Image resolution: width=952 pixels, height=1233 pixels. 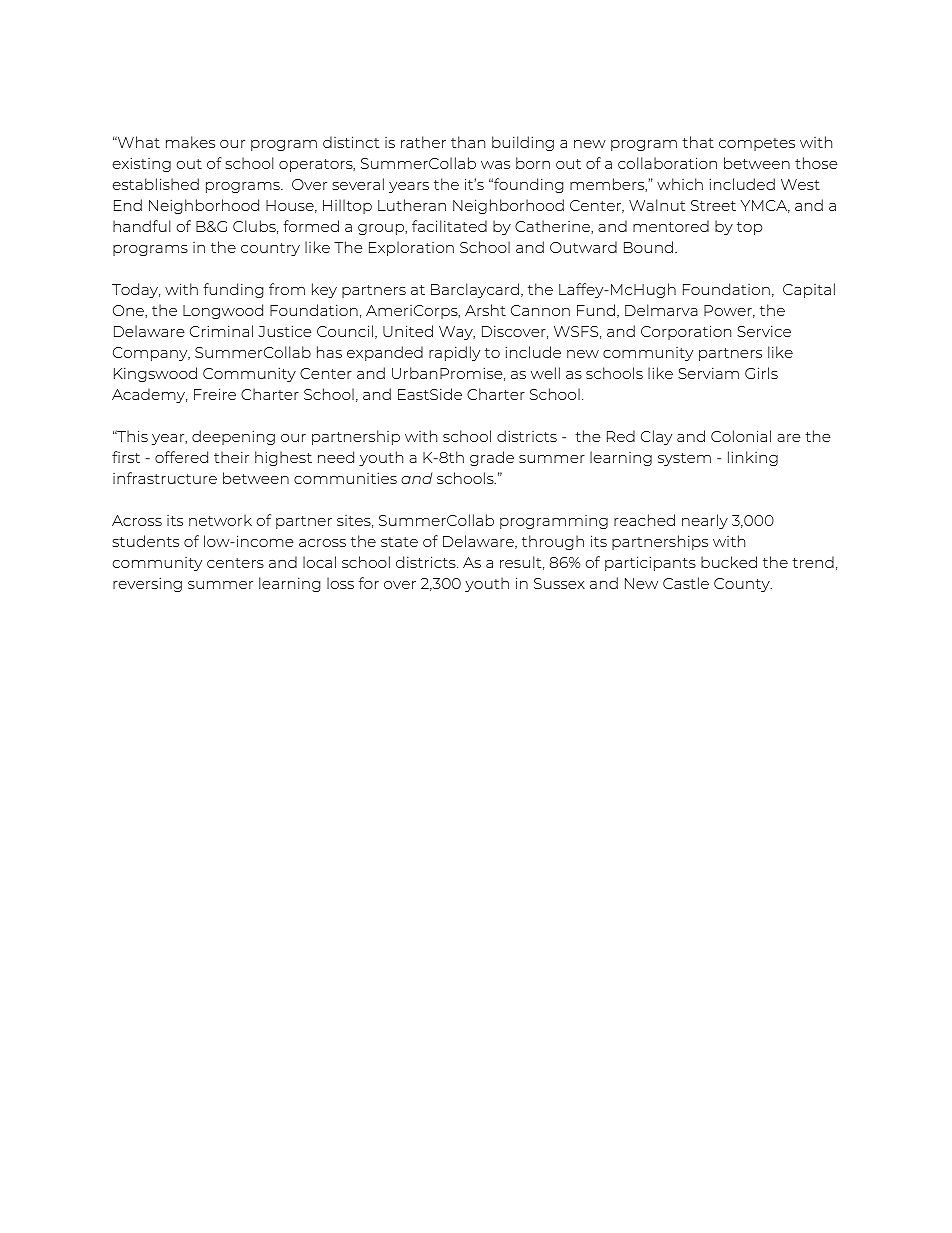 What do you see at coordinates (753, 458) in the screenshot?
I see `linking` at bounding box center [753, 458].
